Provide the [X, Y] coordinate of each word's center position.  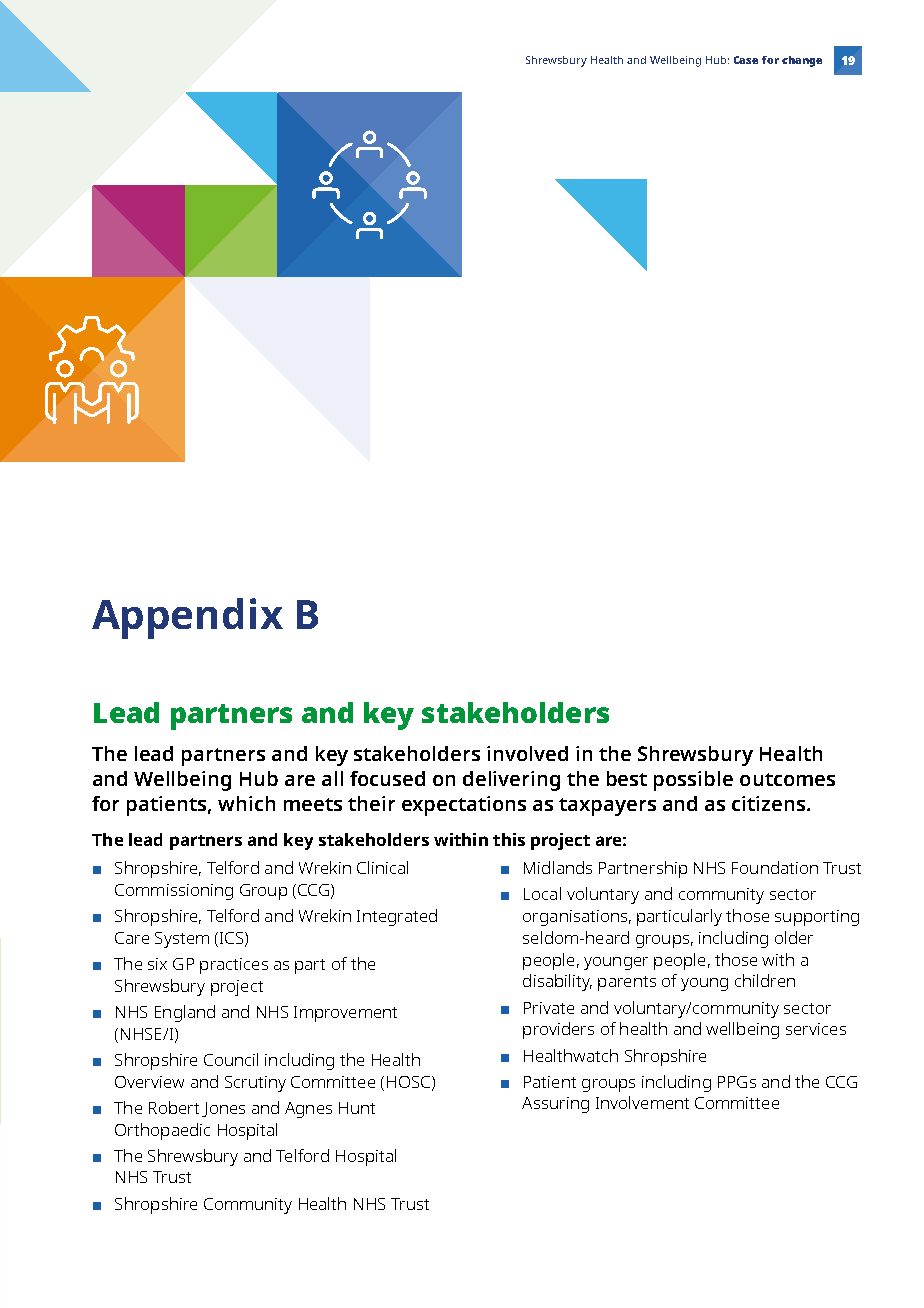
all [332, 778]
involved [527, 753]
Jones [223, 1109]
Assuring [555, 1105]
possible [693, 781]
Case [746, 60]
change [802, 61]
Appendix [187, 618]
